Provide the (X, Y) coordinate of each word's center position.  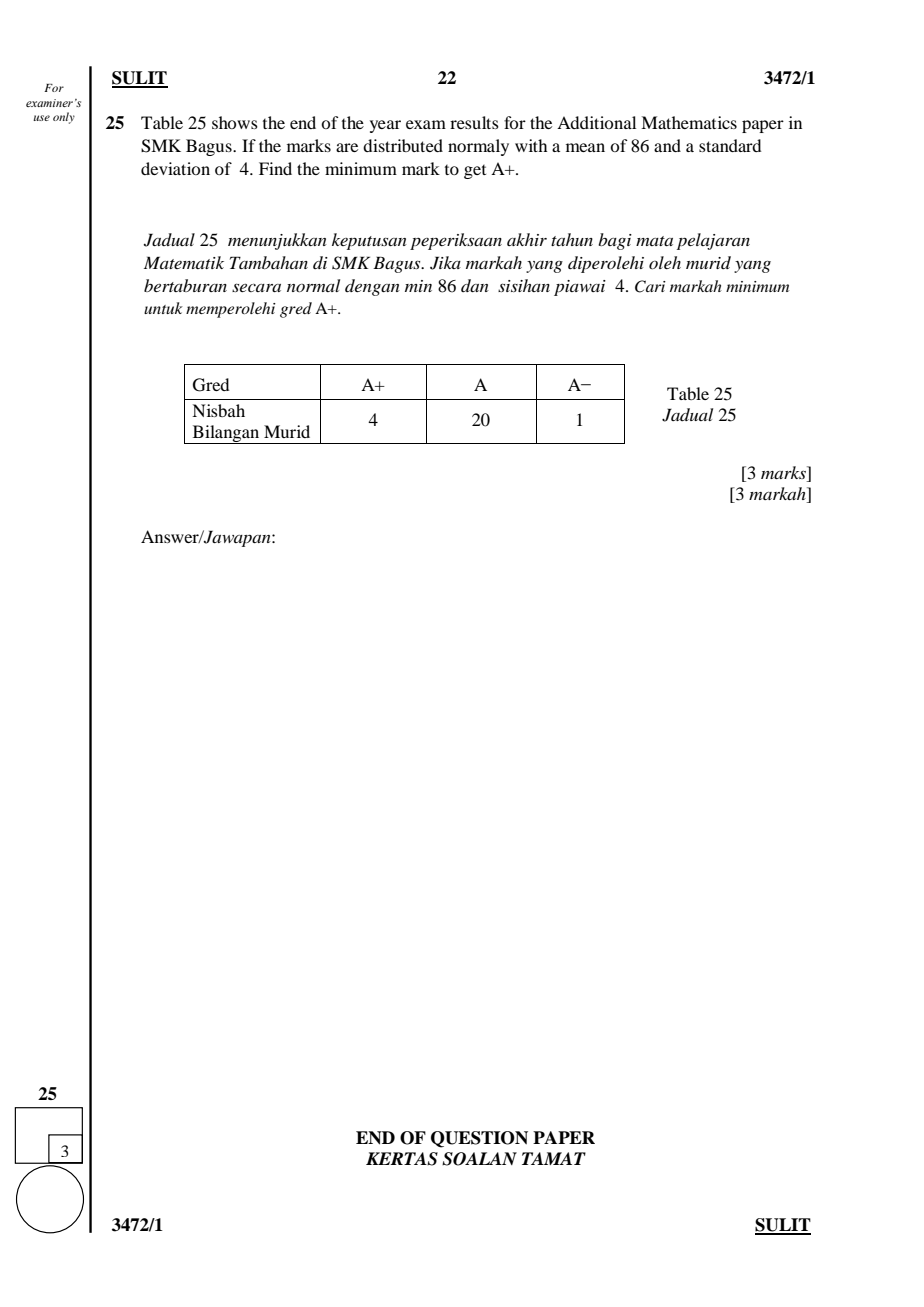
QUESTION (479, 1139)
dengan (372, 287)
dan (475, 285)
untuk (163, 308)
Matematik (184, 262)
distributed (403, 145)
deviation (175, 168)
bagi (615, 241)
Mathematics (689, 122)
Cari (650, 286)
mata (654, 241)
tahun (572, 239)
